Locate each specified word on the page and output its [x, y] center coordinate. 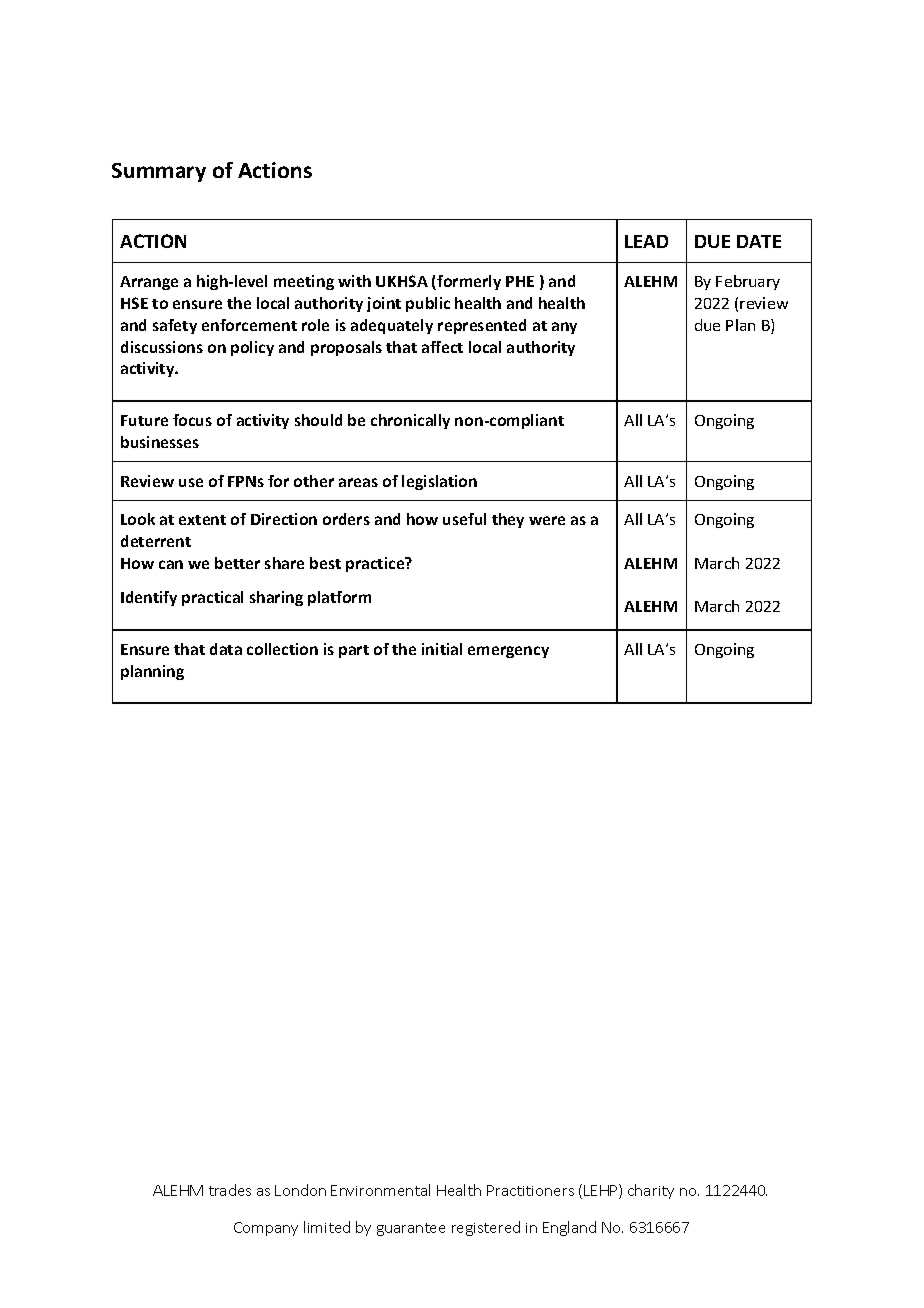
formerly [468, 282]
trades [230, 1190]
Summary [159, 172]
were [547, 520]
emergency [508, 652]
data [226, 649]
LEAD [646, 241]
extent [202, 520]
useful [464, 519]
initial [442, 649]
